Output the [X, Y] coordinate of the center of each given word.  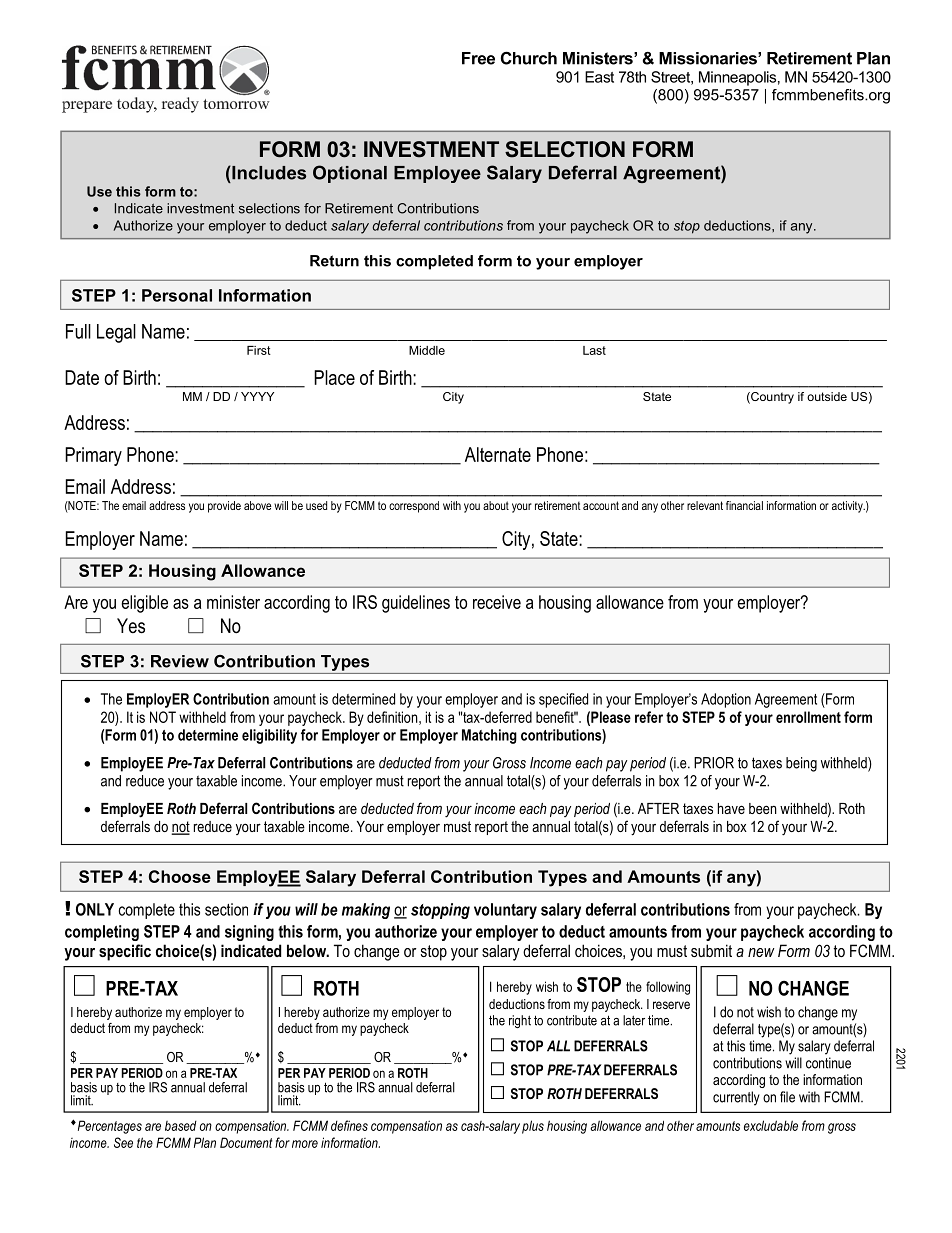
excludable [771, 1125]
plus [533, 1127]
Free [478, 58]
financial [744, 505]
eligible [144, 604]
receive [497, 602]
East [599, 77]
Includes [268, 173]
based [181, 1126]
